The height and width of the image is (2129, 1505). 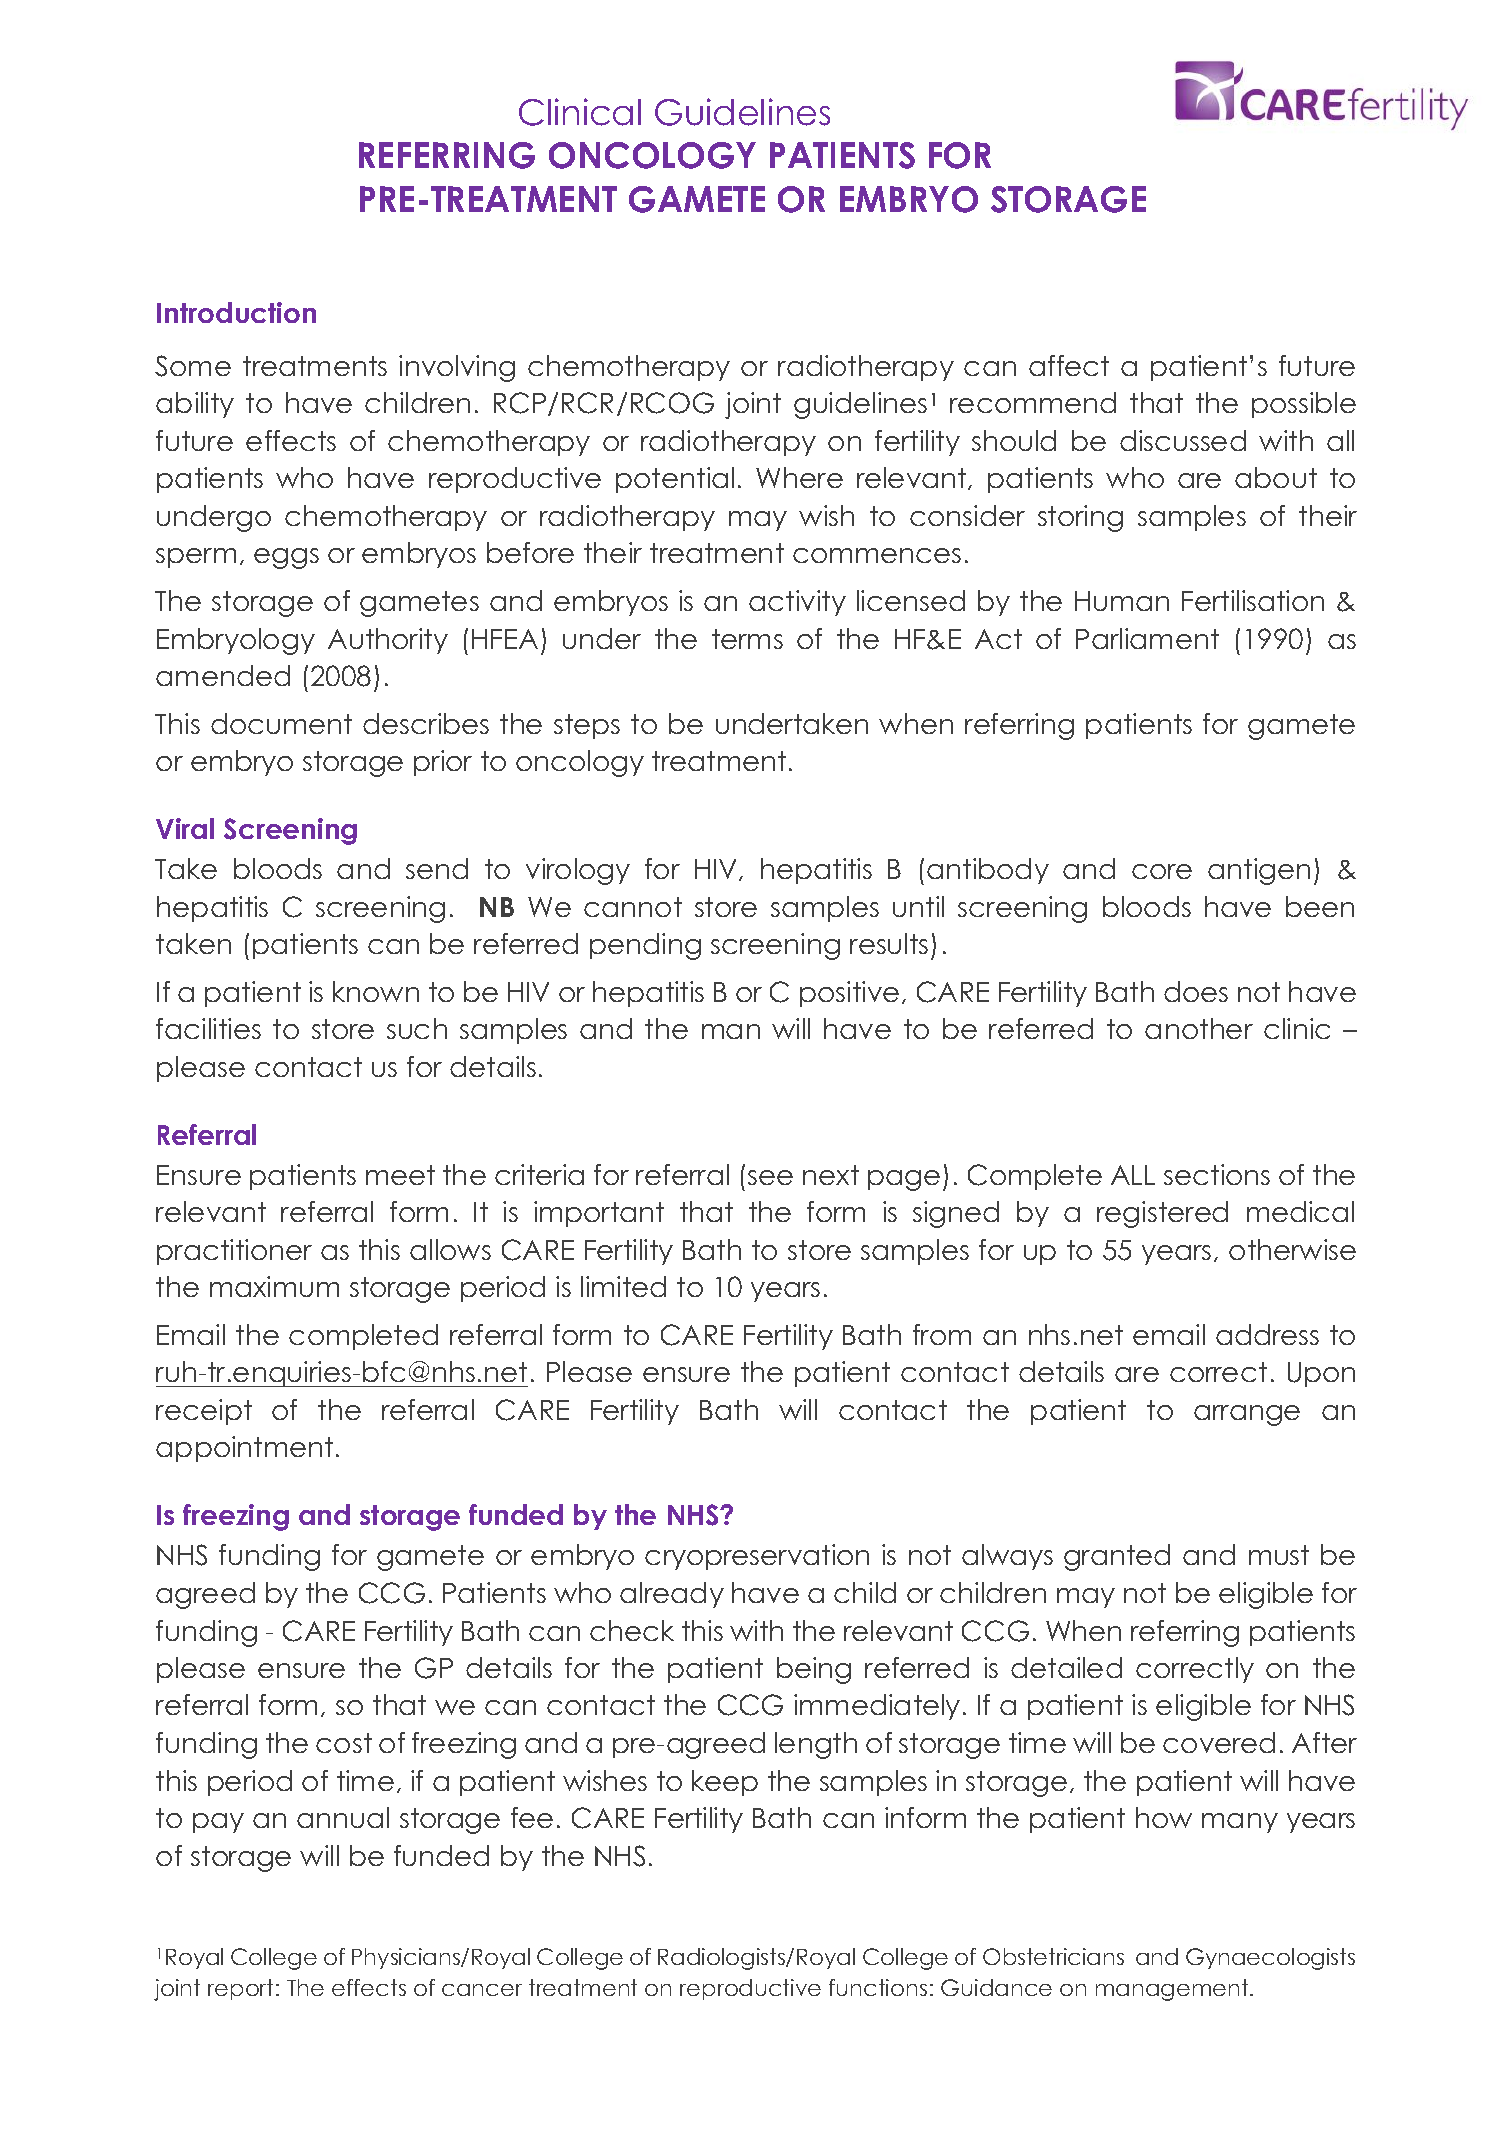 What do you see at coordinates (942, 1334) in the image?
I see `from` at bounding box center [942, 1334].
